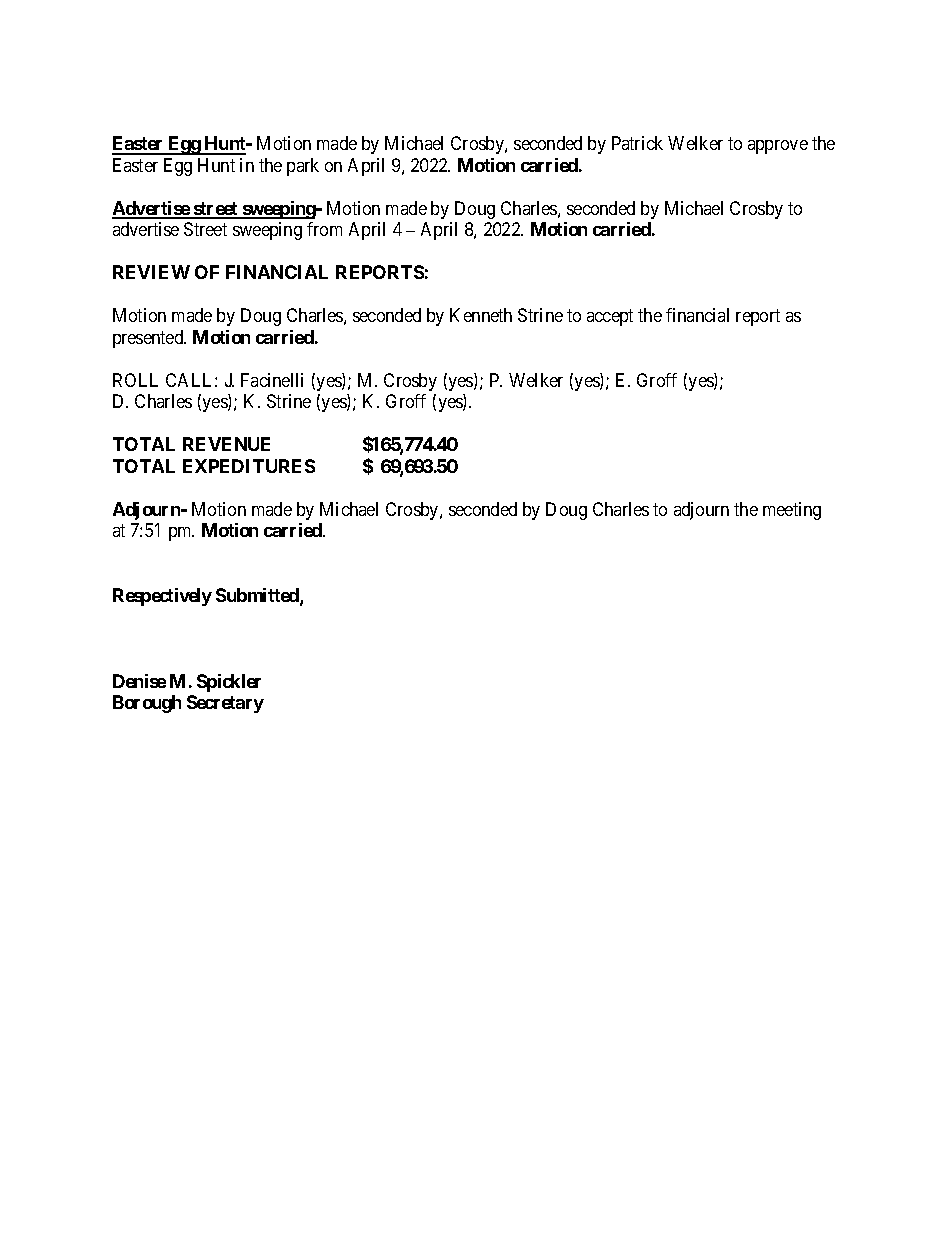 This screenshot has width=952, height=1233. I want to click on ROLL, so click(135, 380).
